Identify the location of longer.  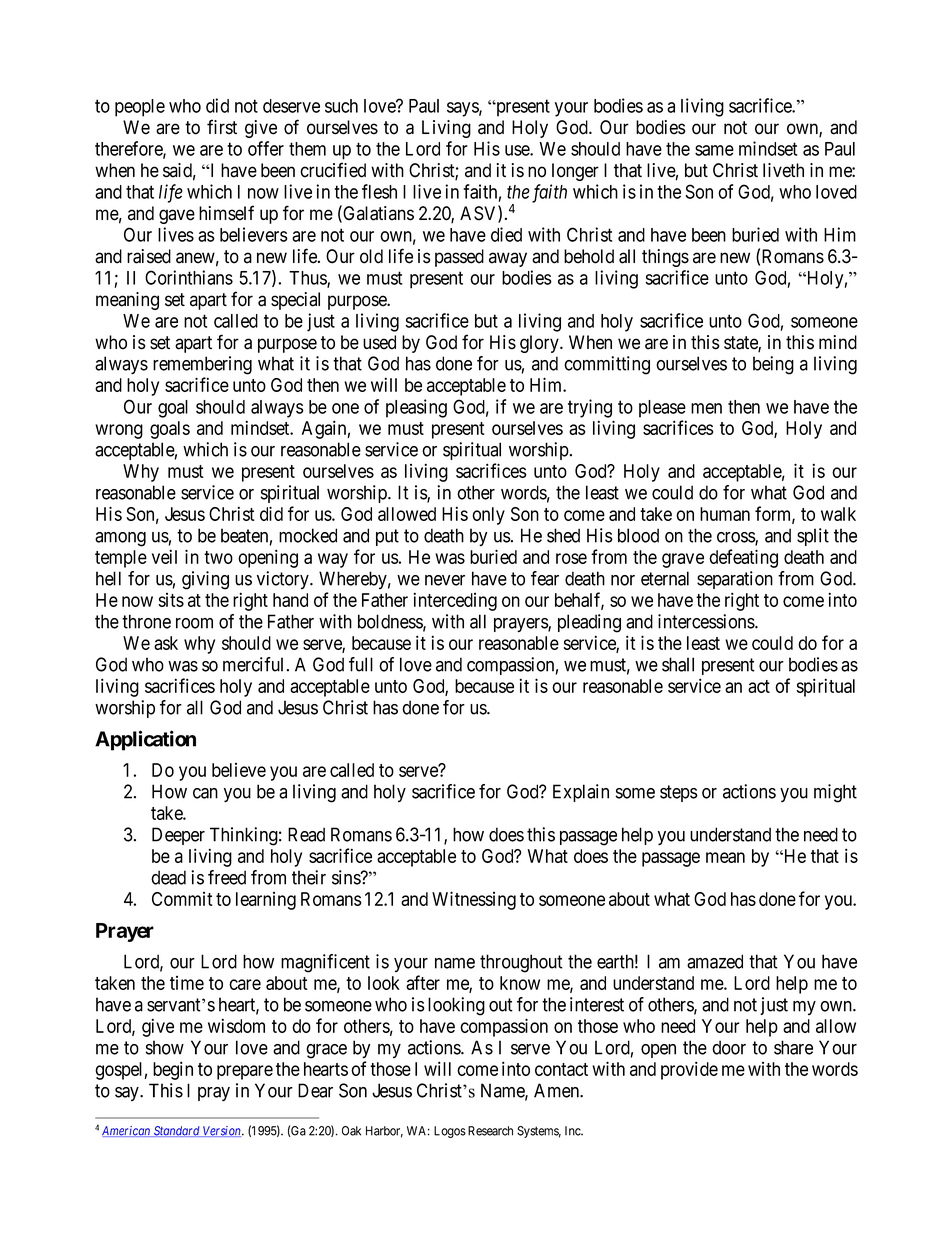
(575, 172).
